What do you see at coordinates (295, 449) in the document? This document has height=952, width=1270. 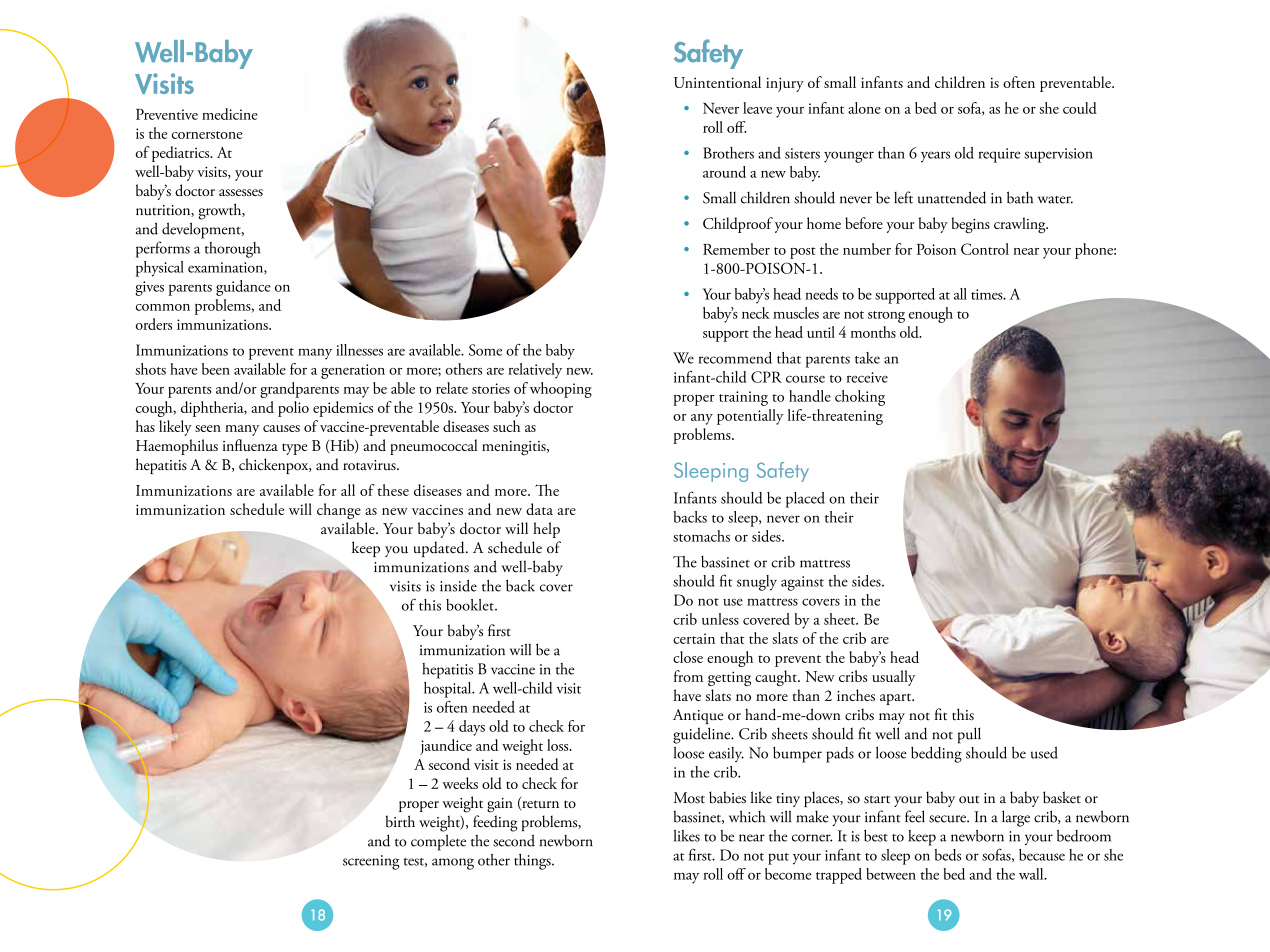 I see `type` at bounding box center [295, 449].
